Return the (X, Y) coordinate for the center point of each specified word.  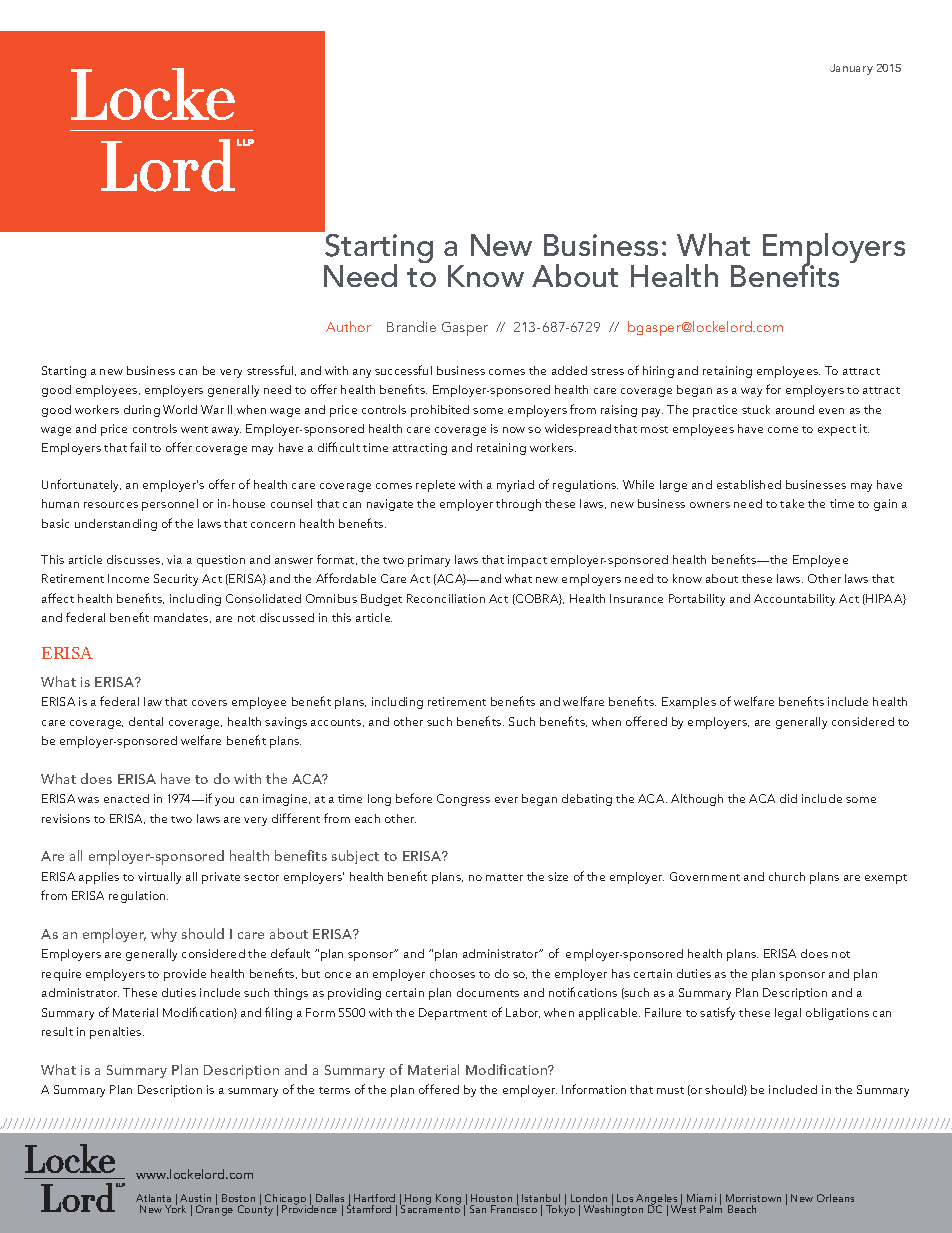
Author (348, 326)
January (851, 69)
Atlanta (153, 1198)
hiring (658, 372)
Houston (491, 1198)
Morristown (753, 1198)
